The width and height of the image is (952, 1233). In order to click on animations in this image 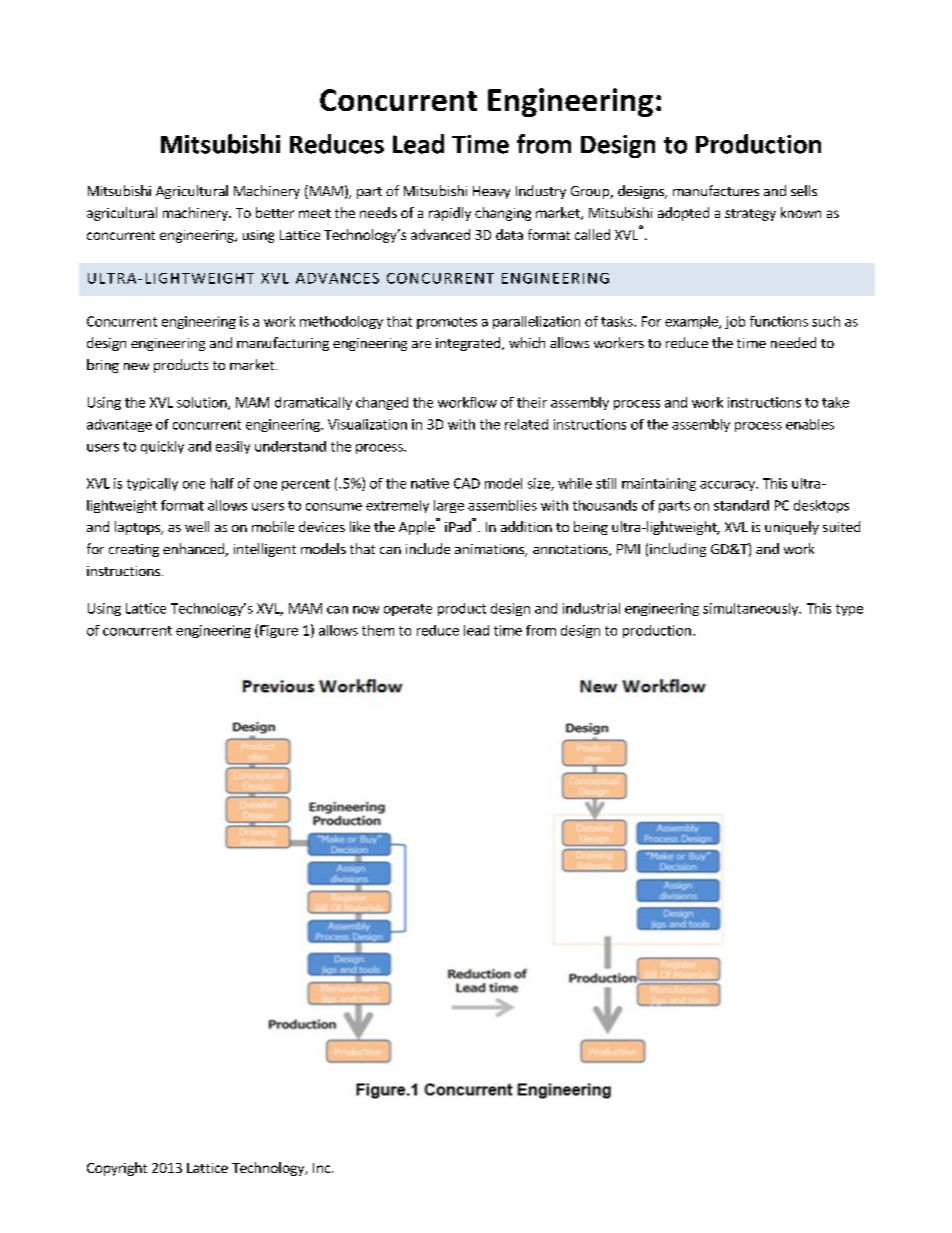, I will do `click(490, 550)`.
